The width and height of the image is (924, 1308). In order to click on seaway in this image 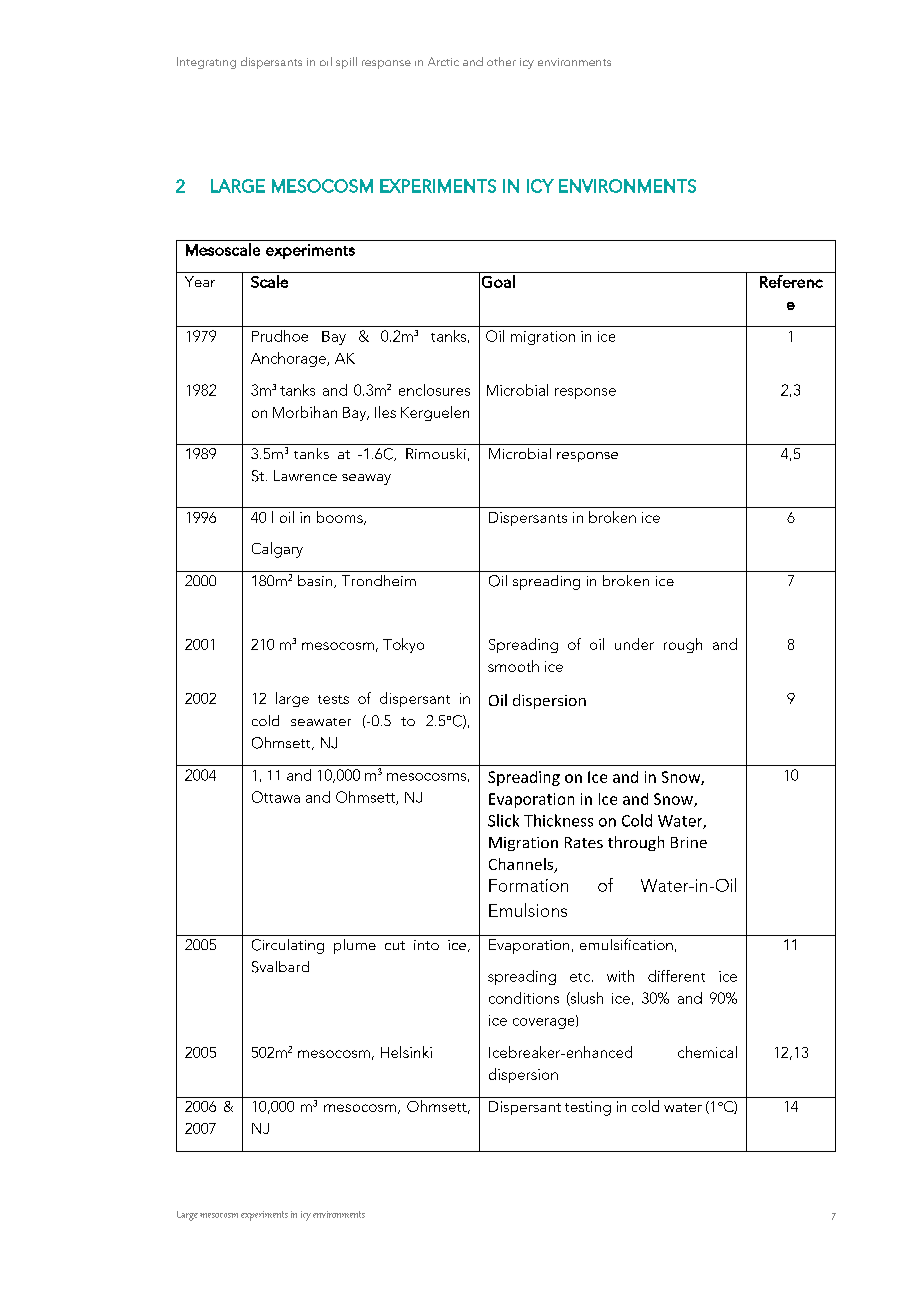, I will do `click(366, 479)`.
